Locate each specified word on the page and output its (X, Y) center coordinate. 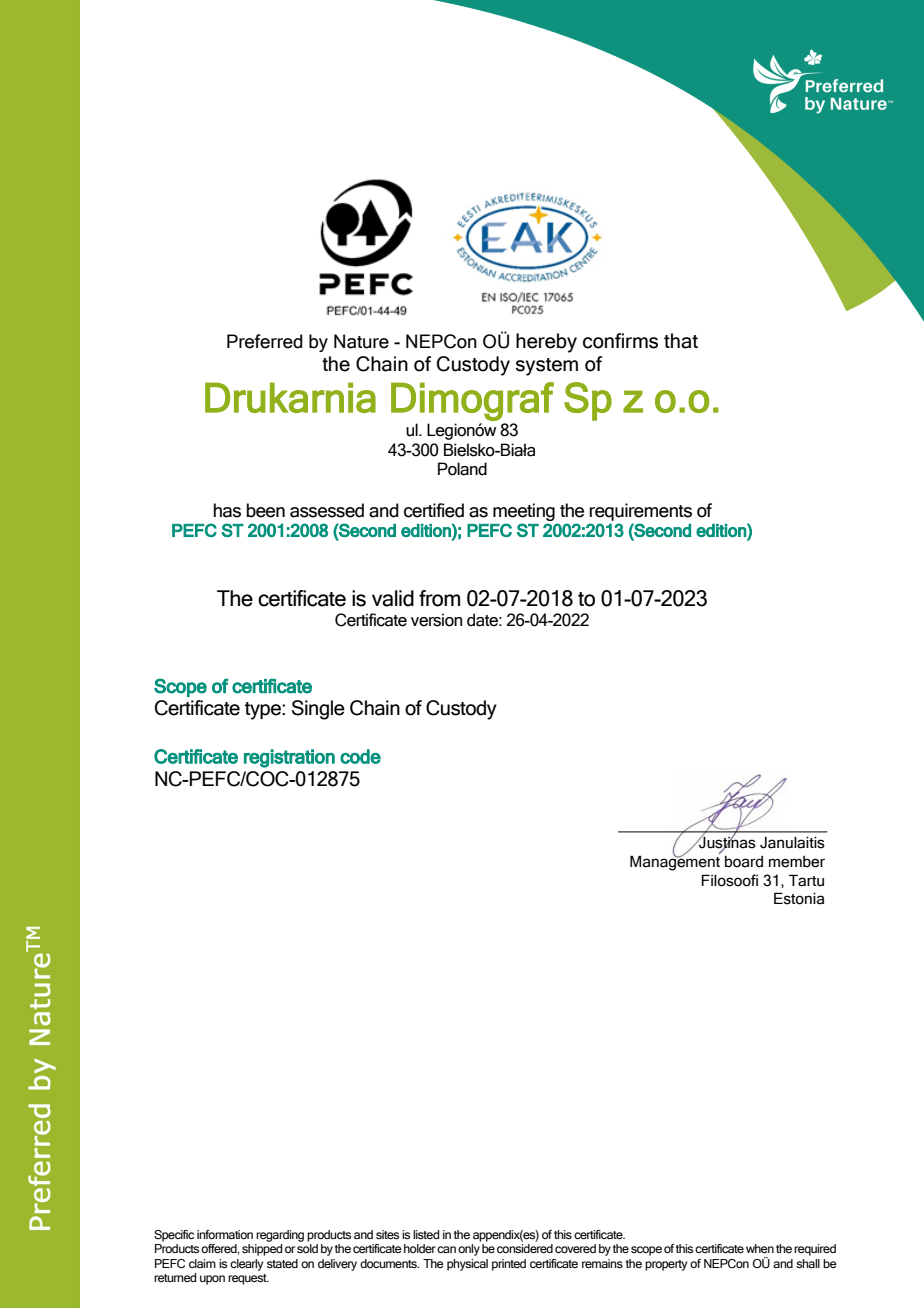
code (360, 756)
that (681, 341)
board (744, 862)
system (547, 367)
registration (289, 758)
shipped (262, 1250)
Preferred (265, 341)
